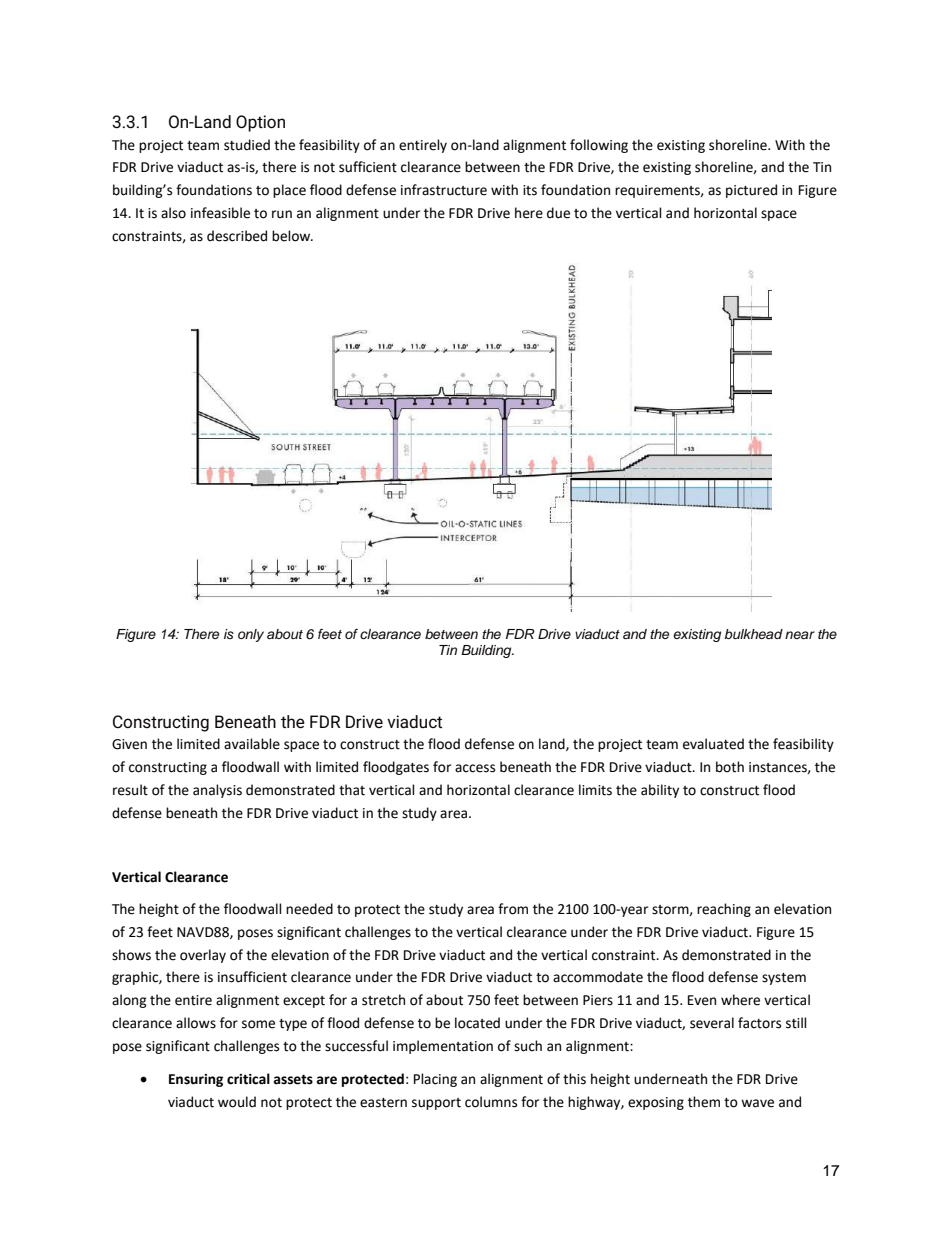 The width and height of the screenshot is (952, 1233). Describe the element at coordinates (751, 191) in the screenshot. I see `pictured` at that location.
